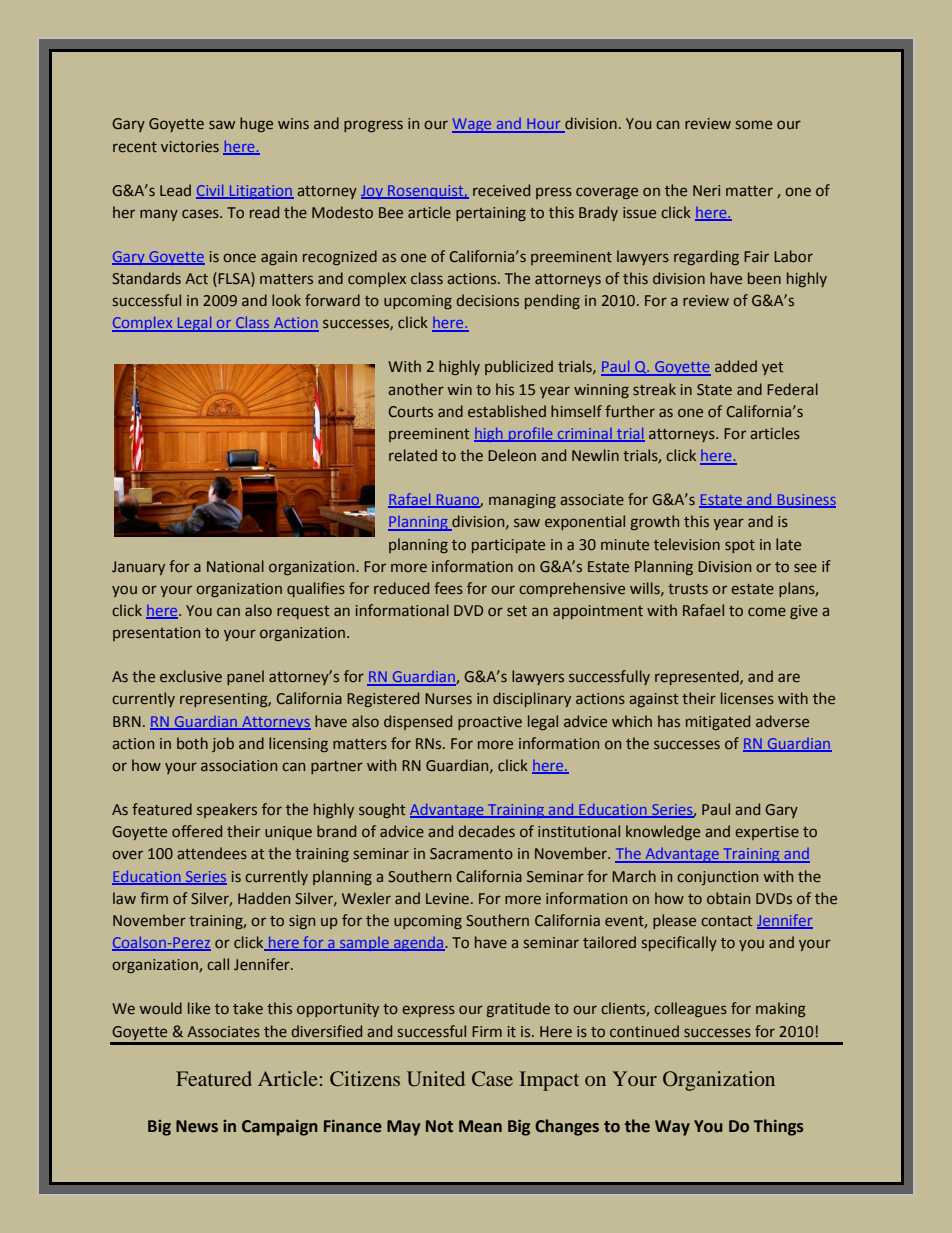 The height and width of the page is (1233, 952). I want to click on some, so click(754, 124).
